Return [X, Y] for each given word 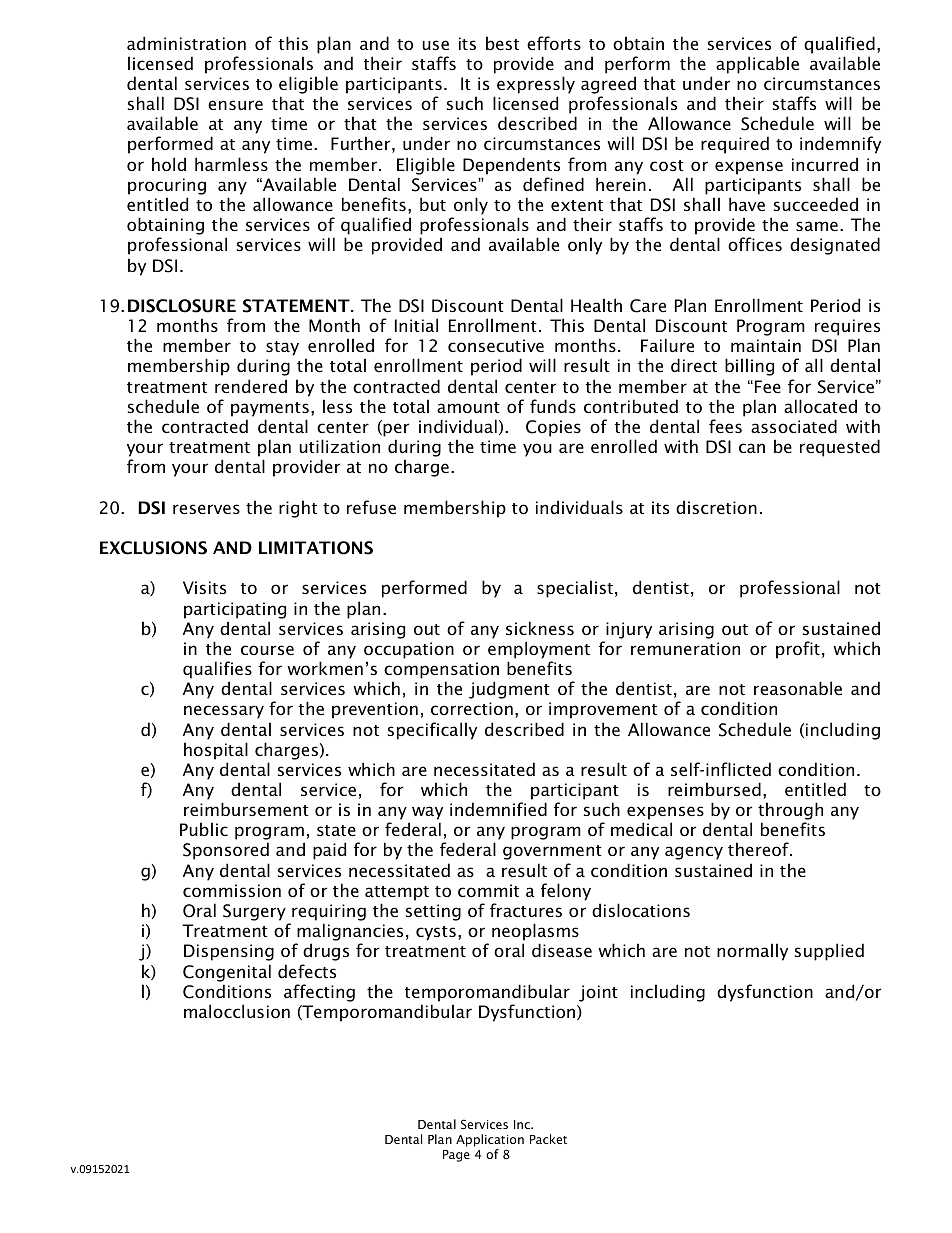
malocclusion [237, 1011]
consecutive [496, 345]
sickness [540, 628]
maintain [766, 345]
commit [488, 890]
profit [798, 650]
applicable [757, 65]
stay [282, 348]
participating [235, 610]
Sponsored [226, 851]
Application [490, 1140]
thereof [759, 849]
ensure [235, 105]
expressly [536, 85]
